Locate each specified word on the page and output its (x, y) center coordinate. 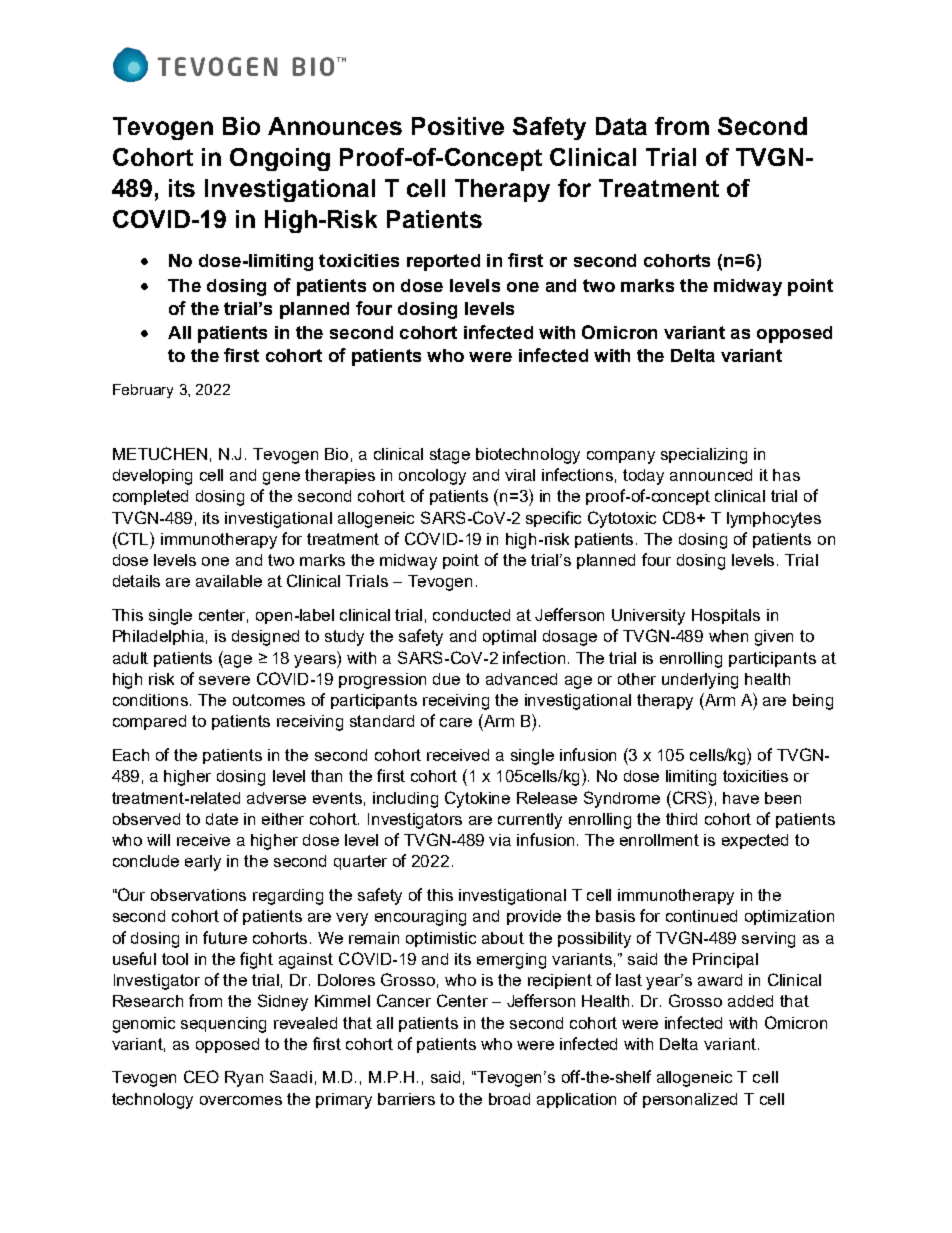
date (222, 819)
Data (621, 126)
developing (152, 477)
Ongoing (280, 159)
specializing (704, 456)
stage (450, 456)
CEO (201, 1076)
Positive (458, 126)
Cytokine (477, 799)
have (741, 798)
